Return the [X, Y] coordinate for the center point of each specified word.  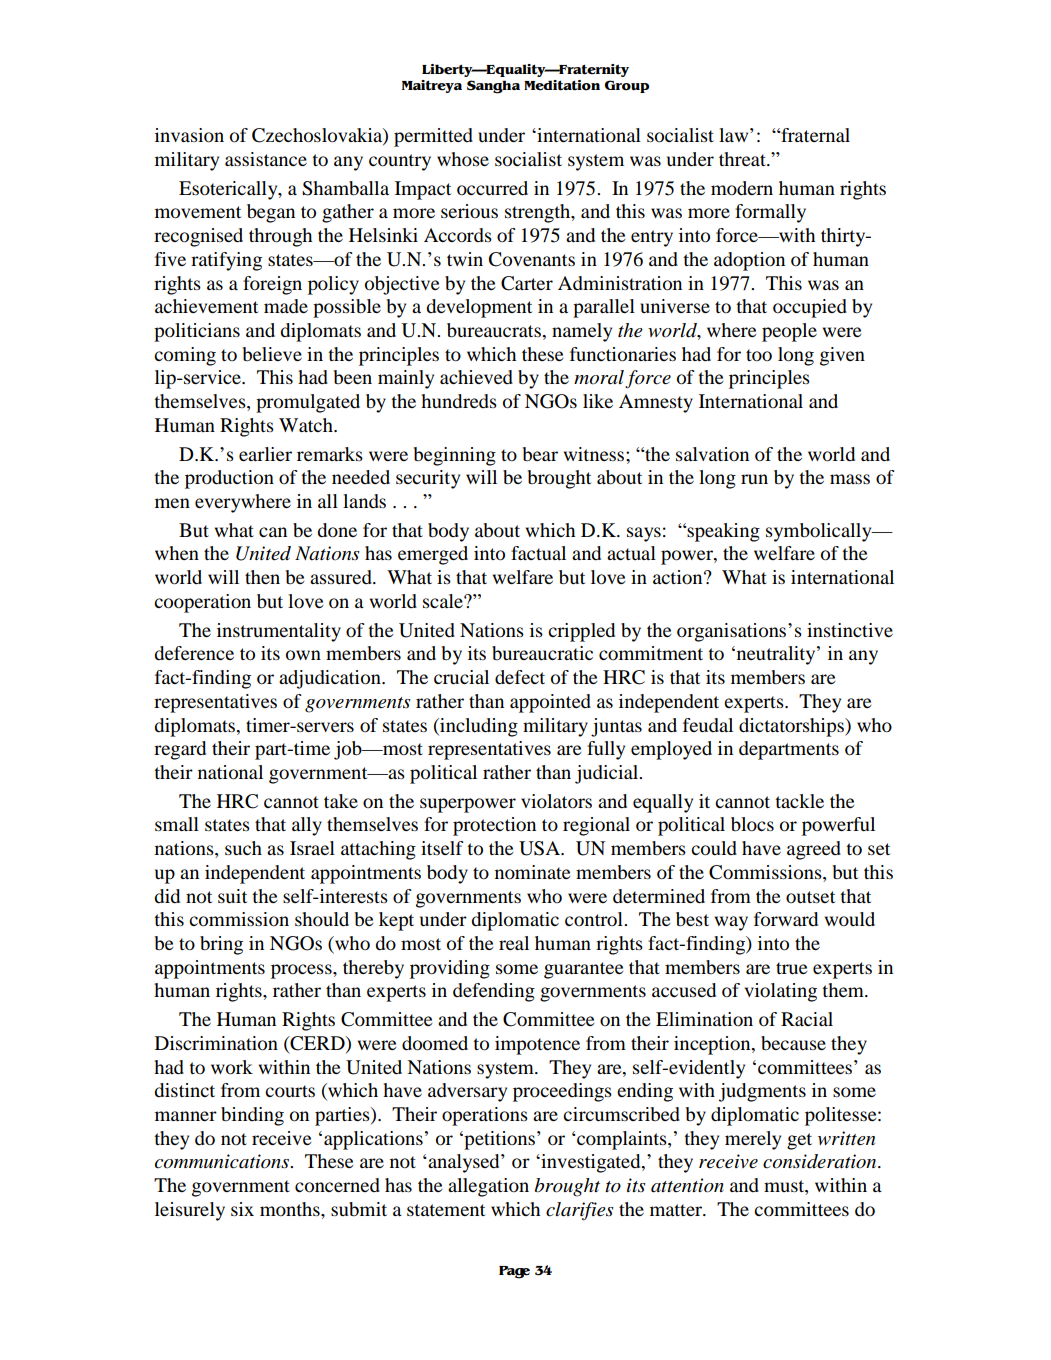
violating [781, 992]
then [262, 577]
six [242, 1209]
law [735, 135]
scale [444, 601]
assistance [266, 159]
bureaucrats [495, 330]
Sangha [493, 87]
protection [494, 826]
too [759, 355]
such [243, 848]
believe [272, 354]
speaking [722, 532]
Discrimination [216, 1043]
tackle [799, 801]
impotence [537, 1045]
